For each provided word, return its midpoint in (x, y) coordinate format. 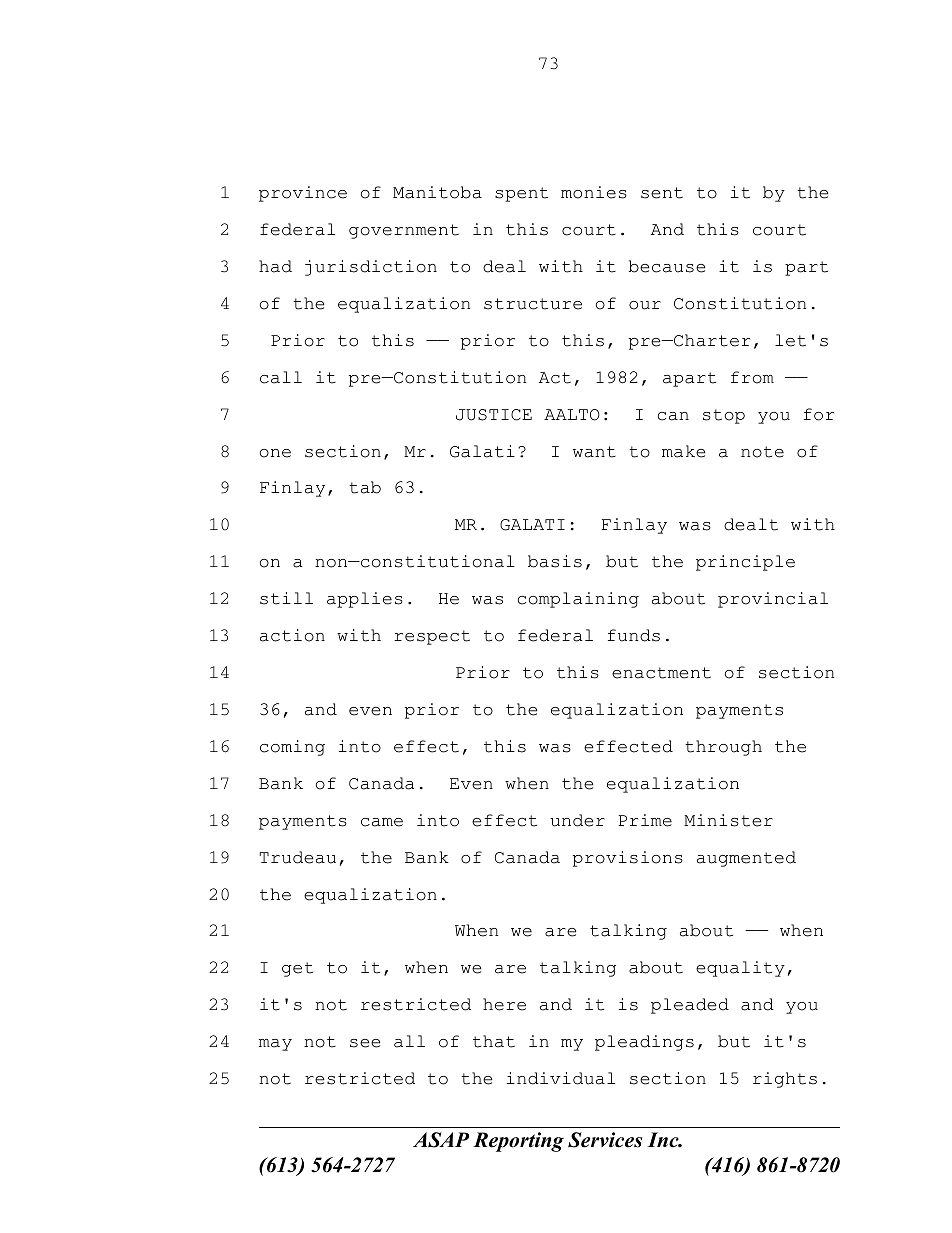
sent (662, 193)
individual (561, 1078)
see (365, 1043)
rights (785, 1080)
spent (521, 194)
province (303, 194)
